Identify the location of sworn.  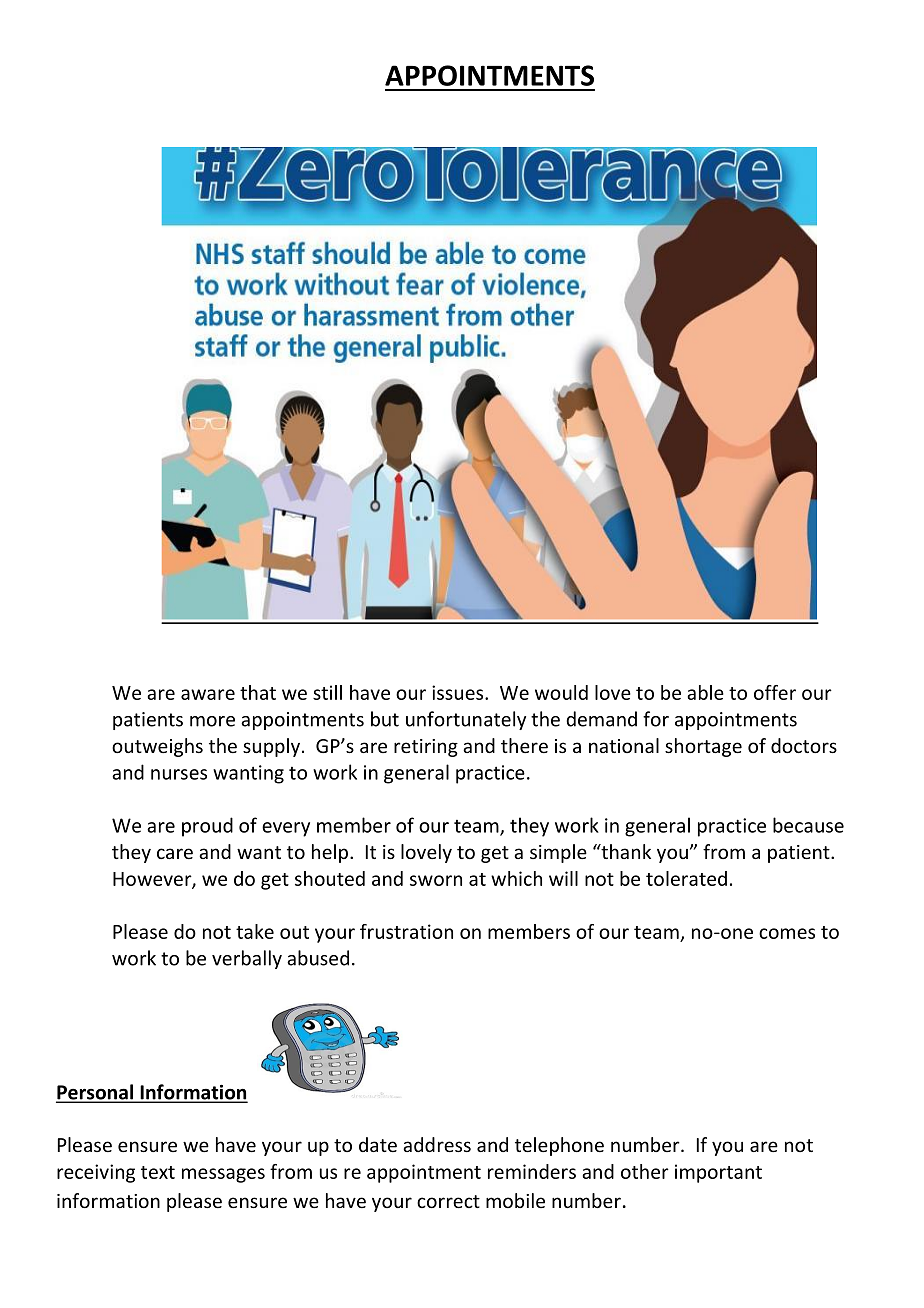
(436, 880).
